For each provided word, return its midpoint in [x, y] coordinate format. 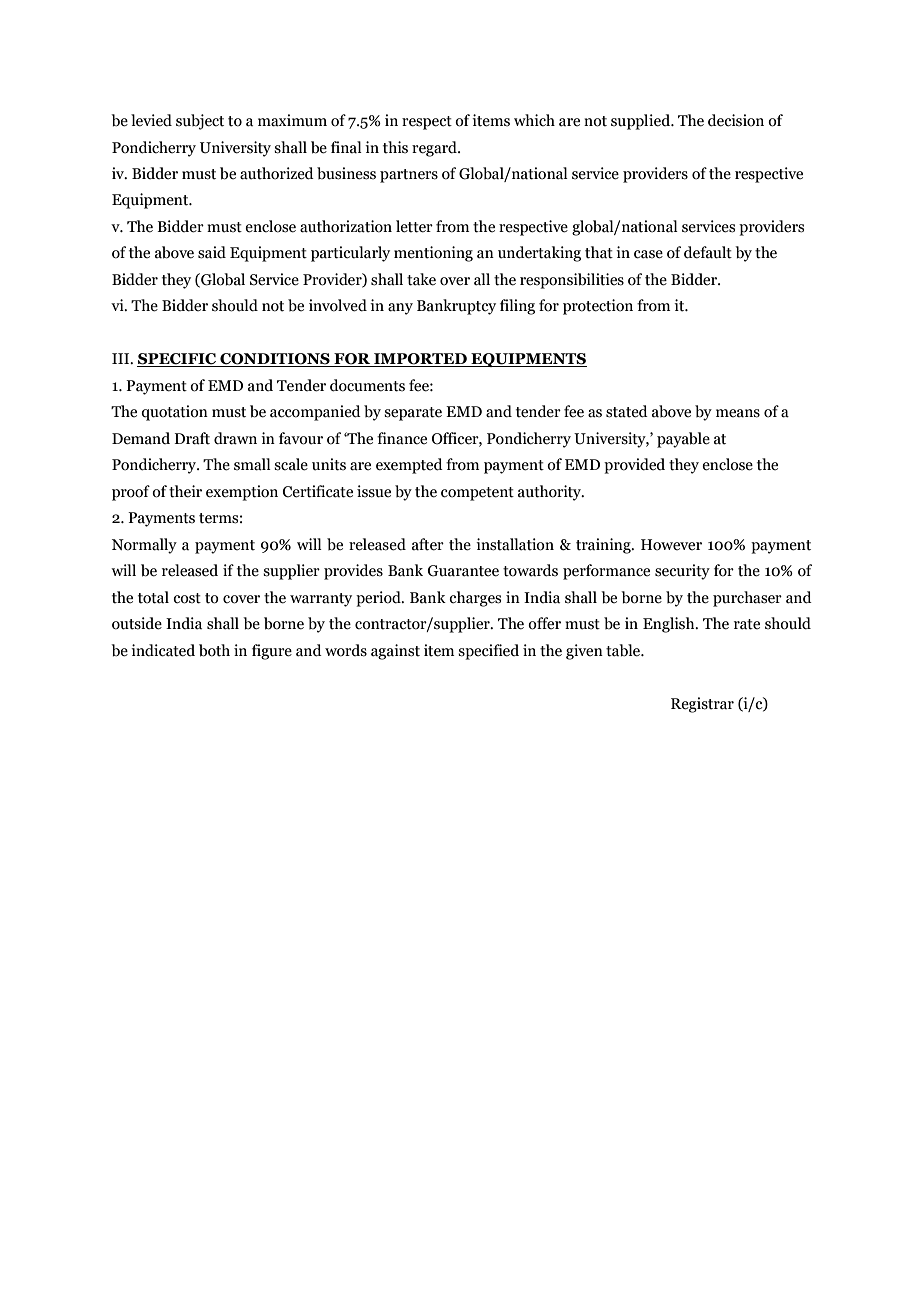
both [214, 650]
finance [402, 438]
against [395, 652]
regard [435, 149]
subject [200, 122]
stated [627, 411]
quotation [174, 413]
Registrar [702, 705]
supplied [642, 122]
